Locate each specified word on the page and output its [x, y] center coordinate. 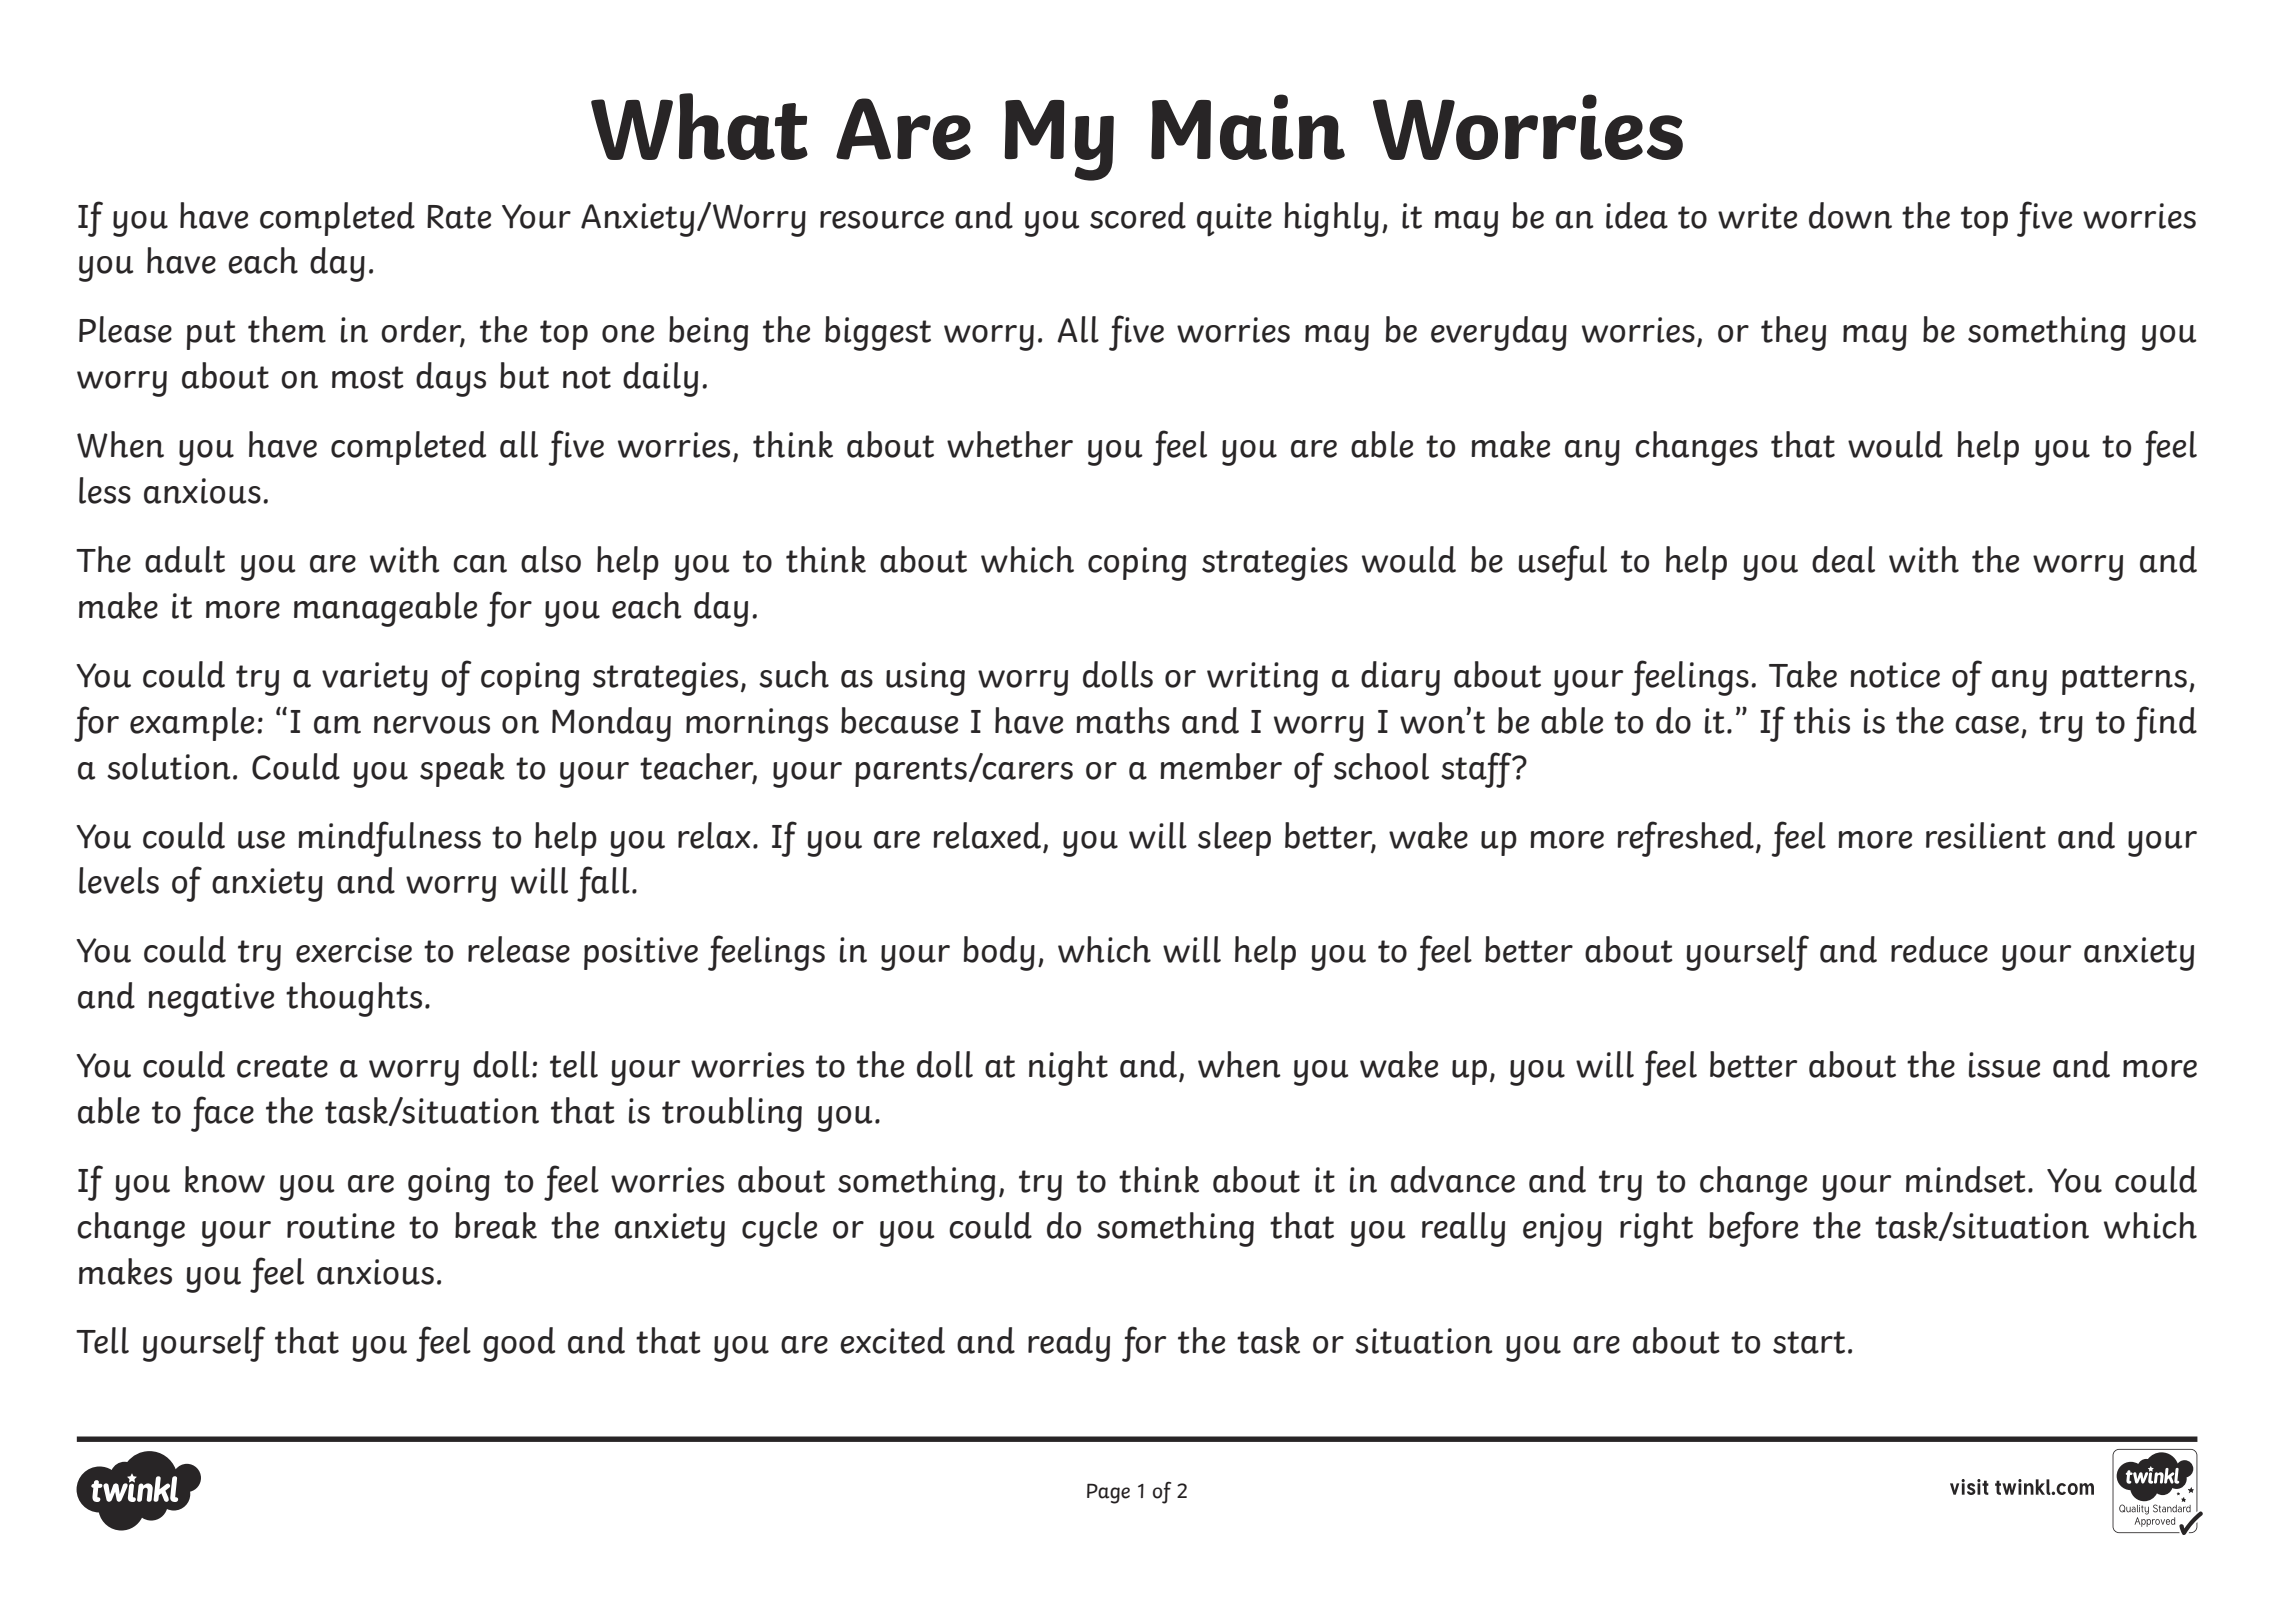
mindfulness [389, 839]
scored [1138, 215]
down [1850, 215]
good [519, 1344]
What [699, 126]
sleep [1234, 839]
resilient [1986, 835]
